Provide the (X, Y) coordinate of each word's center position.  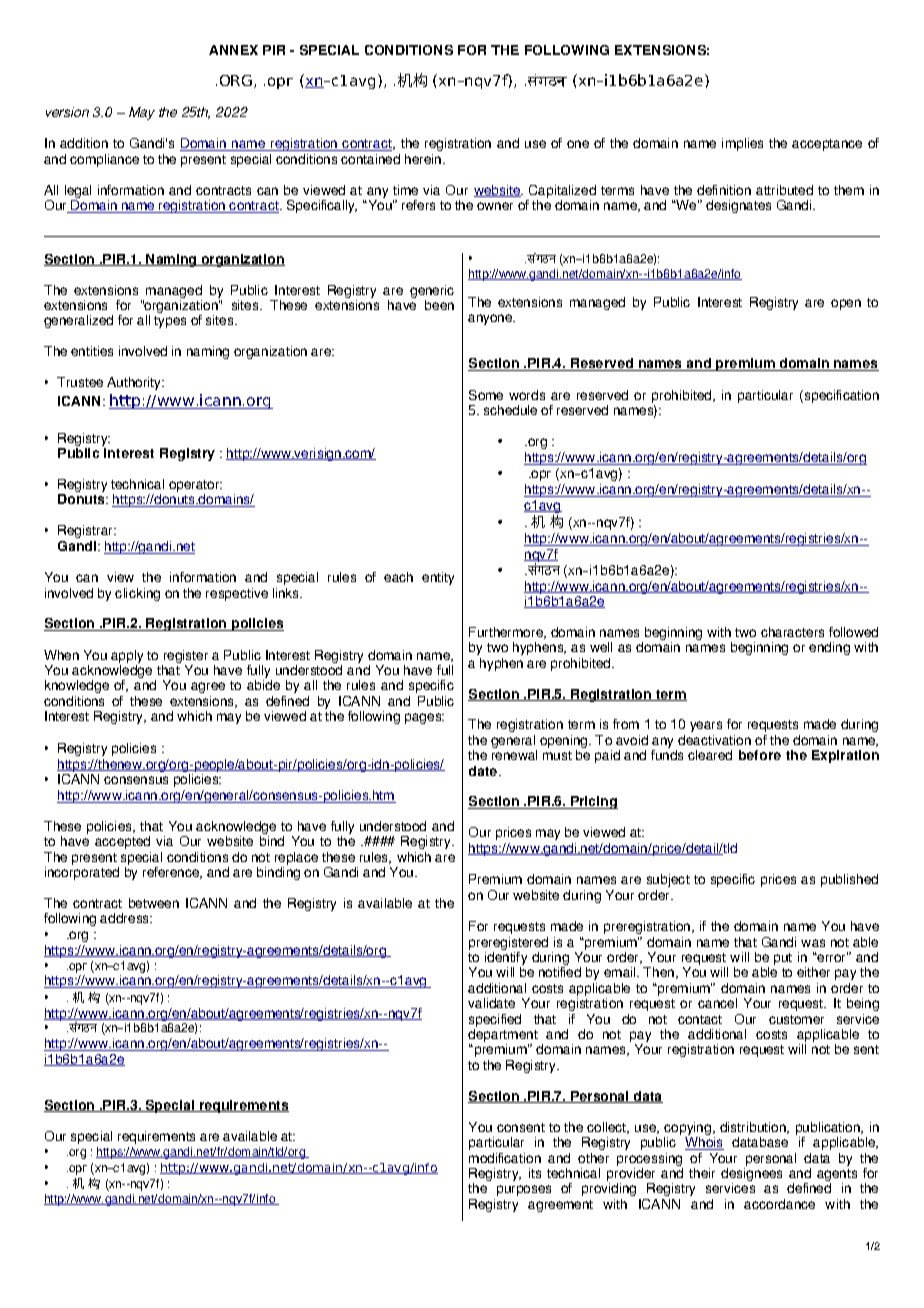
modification (505, 1158)
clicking (137, 594)
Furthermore (507, 633)
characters (792, 632)
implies (742, 144)
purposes (524, 1190)
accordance (779, 1204)
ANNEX (233, 50)
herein (424, 159)
